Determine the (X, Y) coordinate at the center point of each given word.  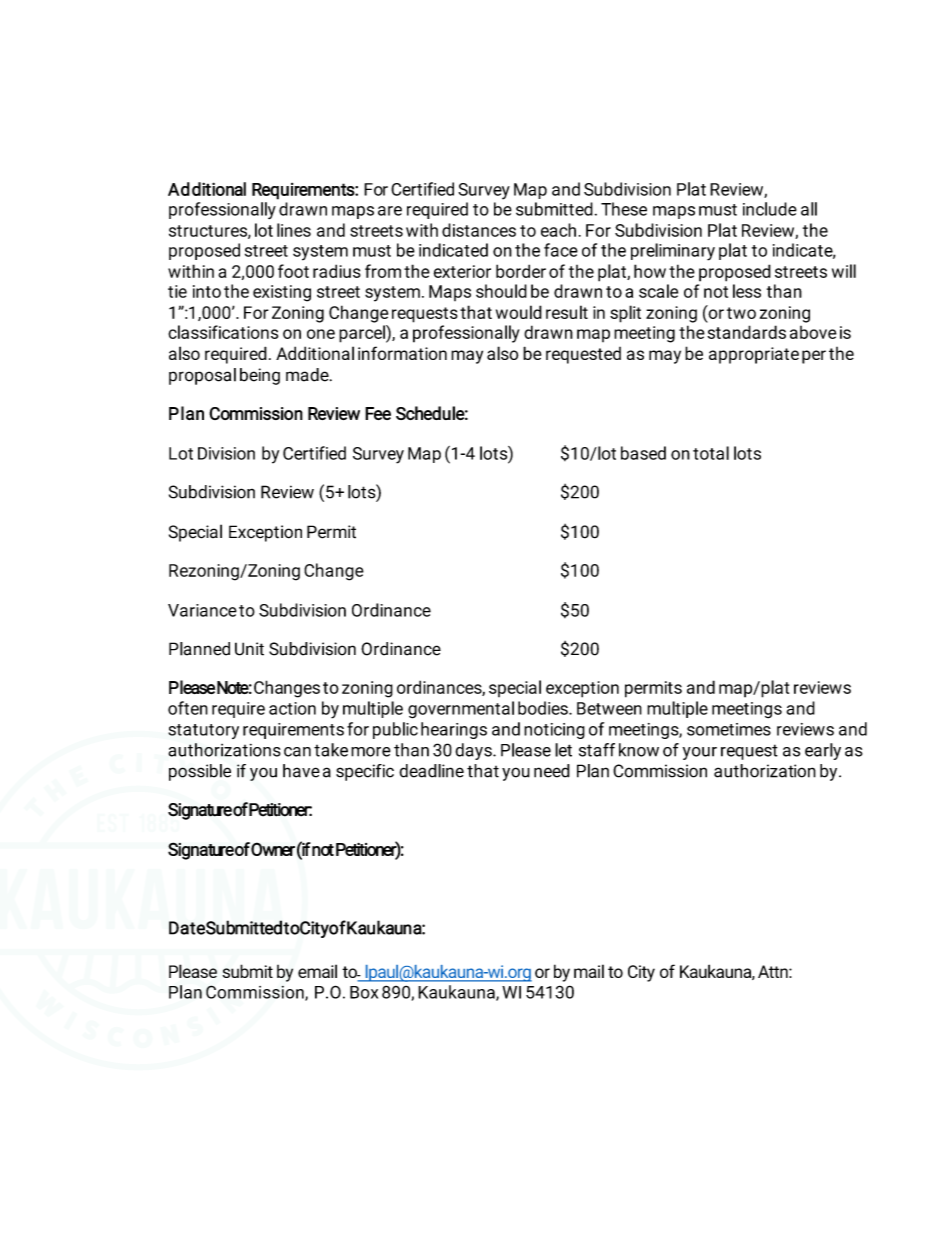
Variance (202, 610)
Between (609, 708)
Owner (273, 849)
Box (364, 992)
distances (479, 230)
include (770, 209)
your (700, 753)
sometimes (729, 729)
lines (294, 230)
